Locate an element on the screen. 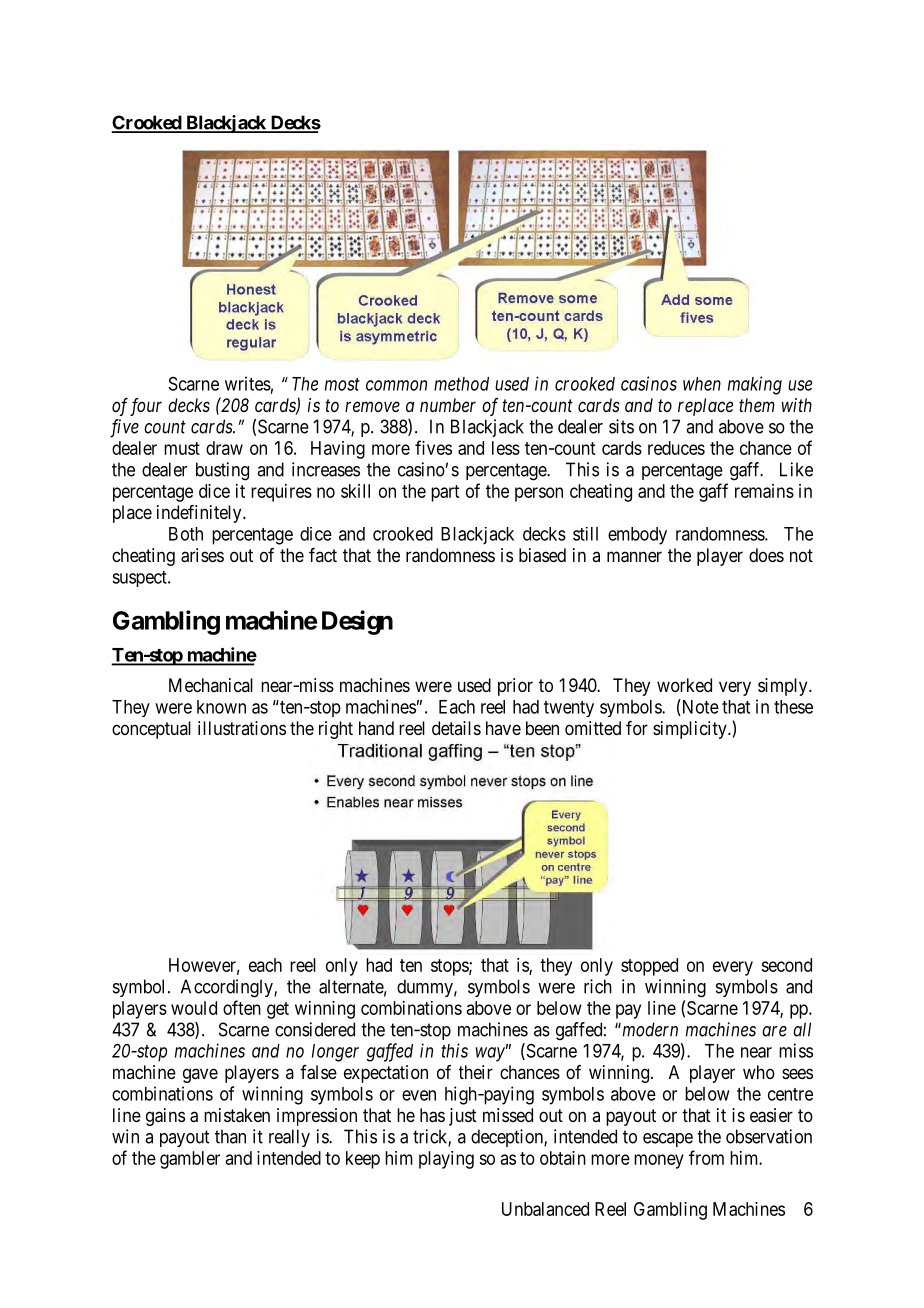 The width and height of the screenshot is (924, 1308). illustrations is located at coordinates (242, 728).
